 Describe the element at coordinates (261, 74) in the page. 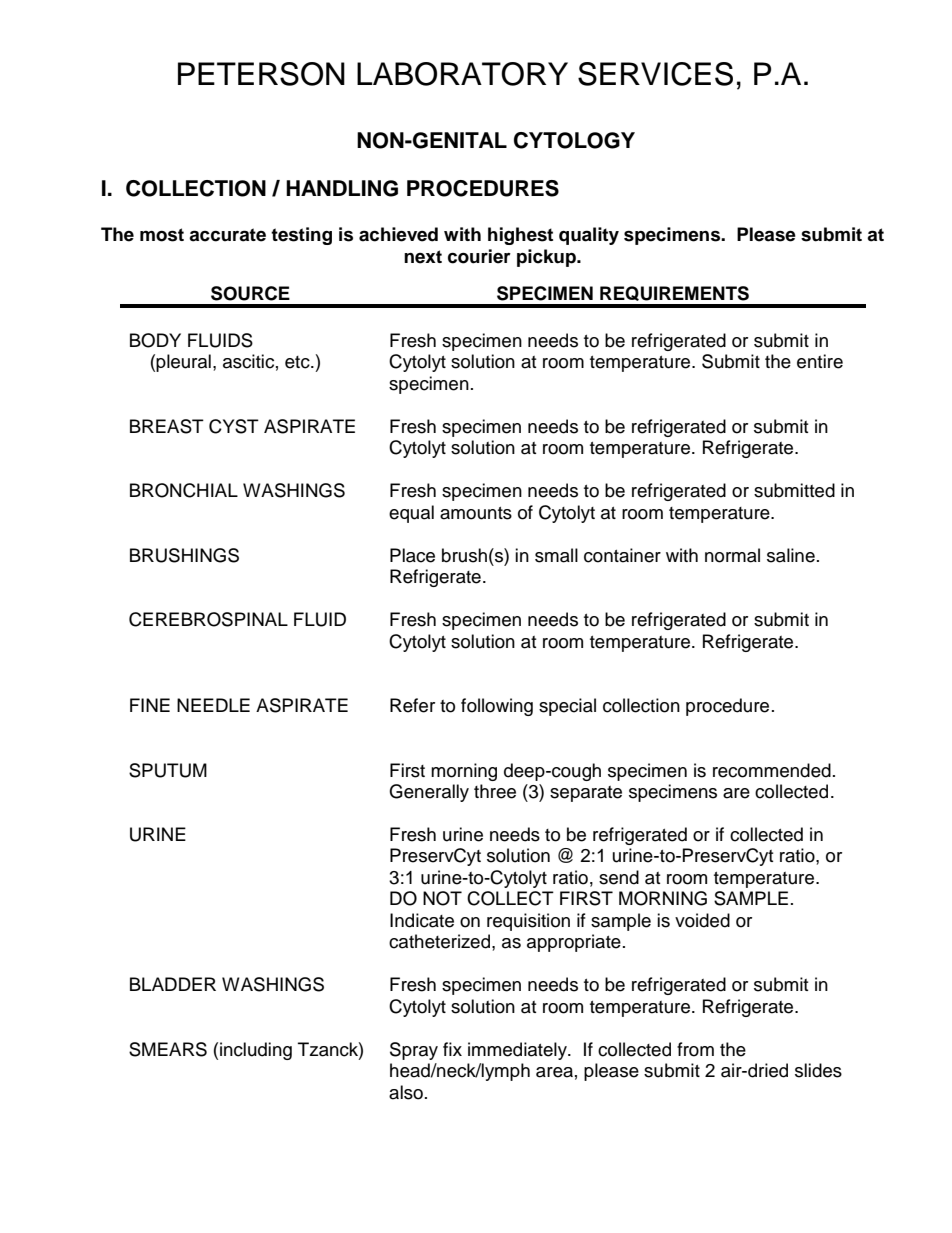

I see `PETERSON` at that location.
